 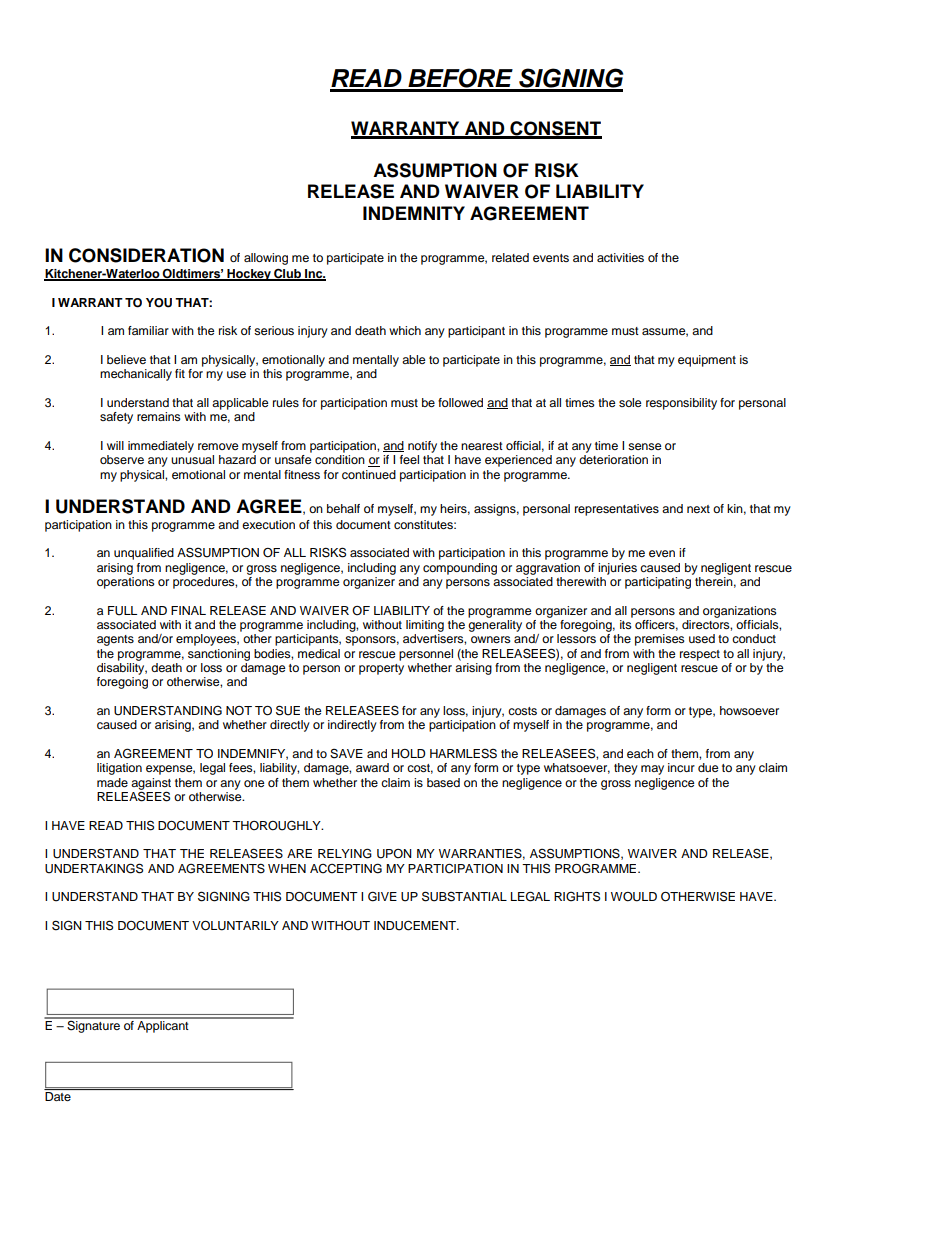 I want to click on Applicant, so click(x=163, y=1025).
